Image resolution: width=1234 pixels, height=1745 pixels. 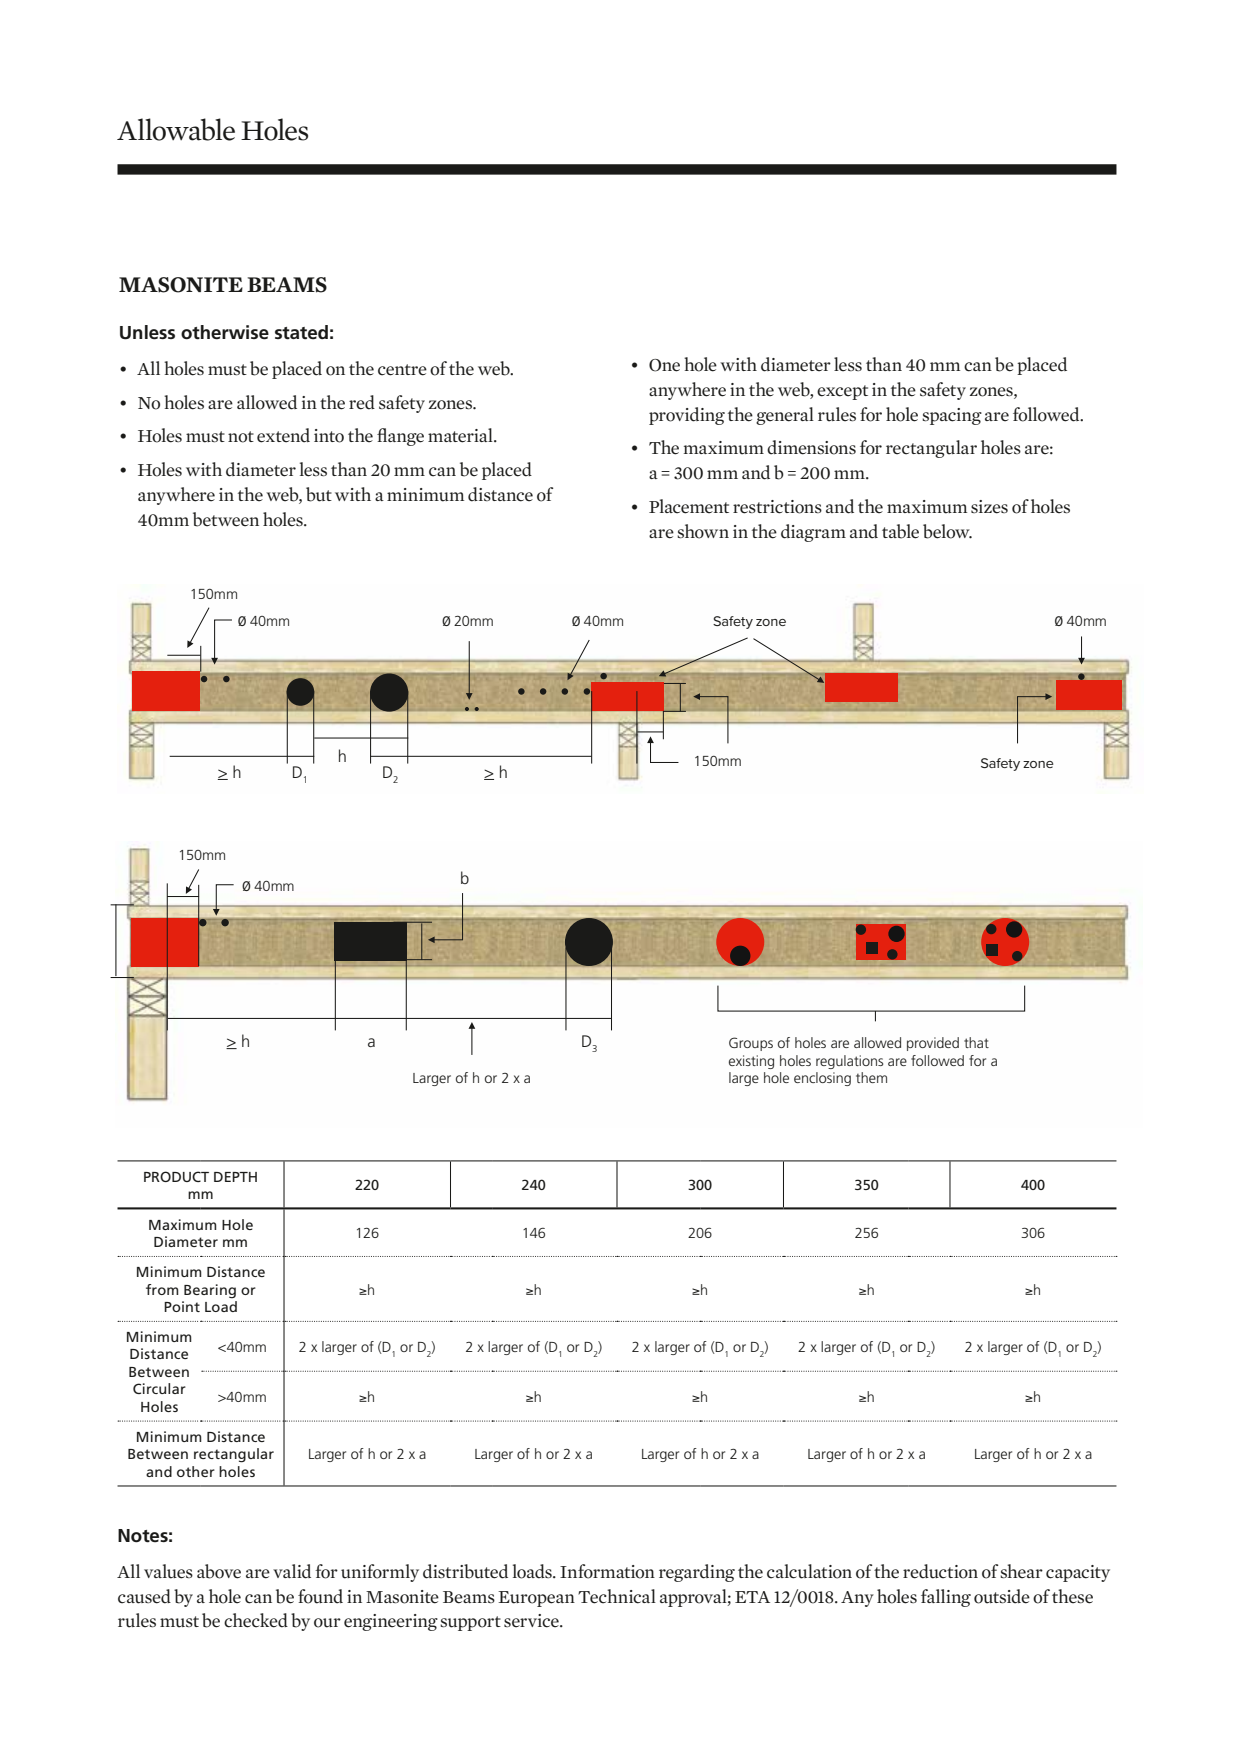 What do you see at coordinates (703, 531) in the page?
I see `shown` at bounding box center [703, 531].
